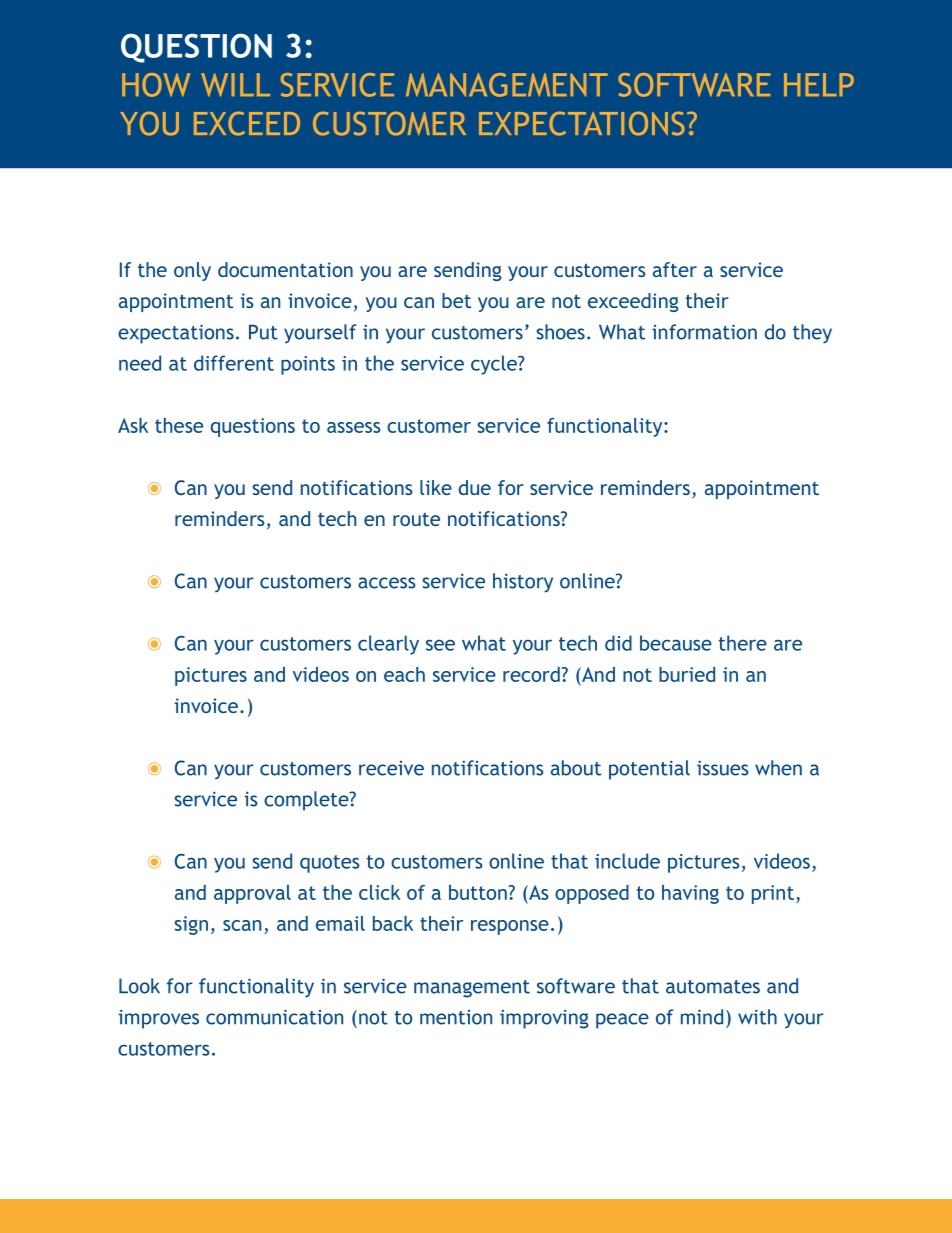 The height and width of the screenshot is (1233, 952). Describe the element at coordinates (456, 1017) in the screenshot. I see `mention` at that location.
